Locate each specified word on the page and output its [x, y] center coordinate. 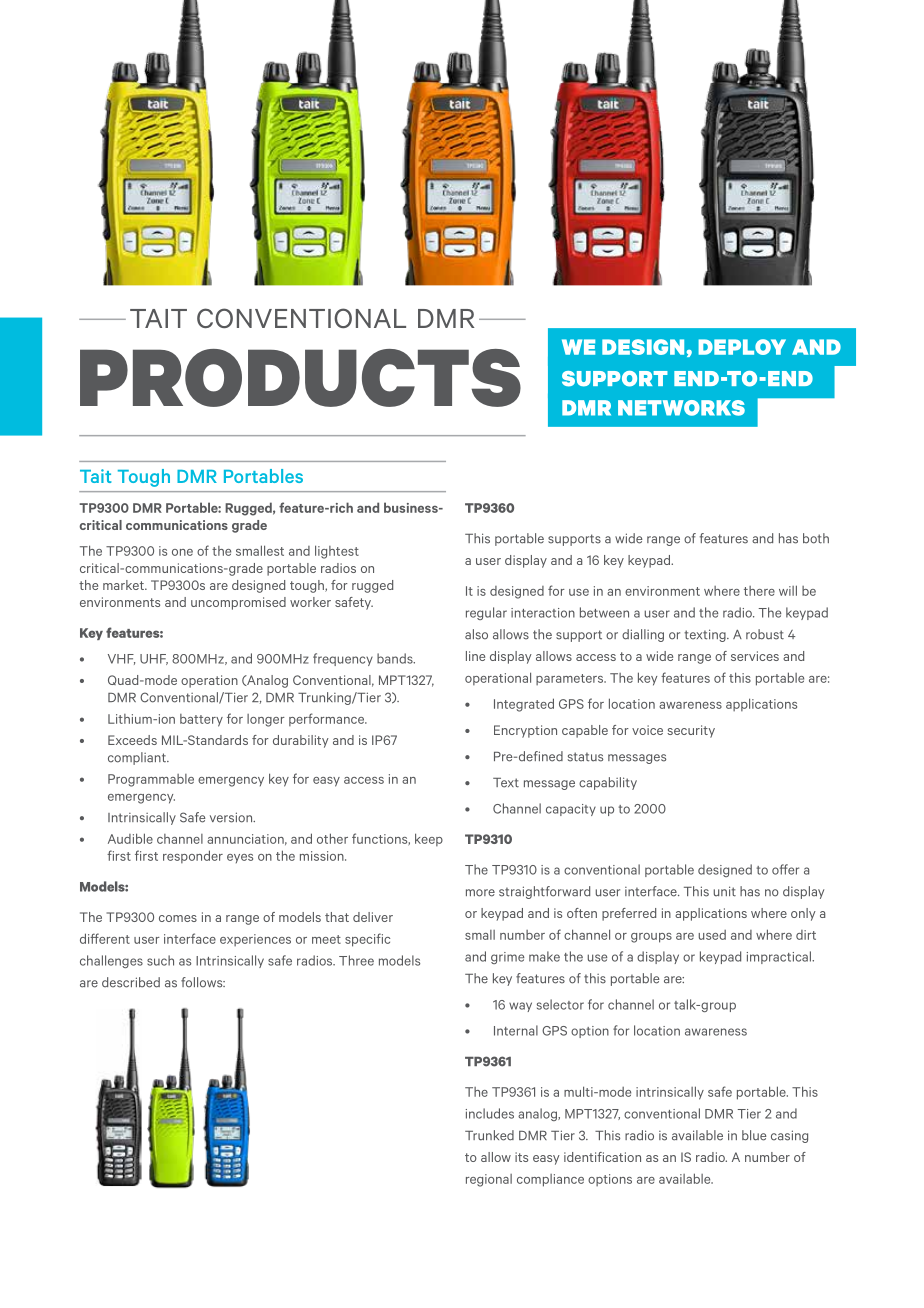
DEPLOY [742, 347]
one [182, 552]
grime [507, 958]
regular [486, 613]
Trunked [489, 1135]
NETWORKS [681, 408]
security [691, 731]
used [712, 935]
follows [203, 982]
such [160, 960]
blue [754, 1135]
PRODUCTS [300, 378]
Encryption [525, 731]
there [759, 591]
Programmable [151, 780]
